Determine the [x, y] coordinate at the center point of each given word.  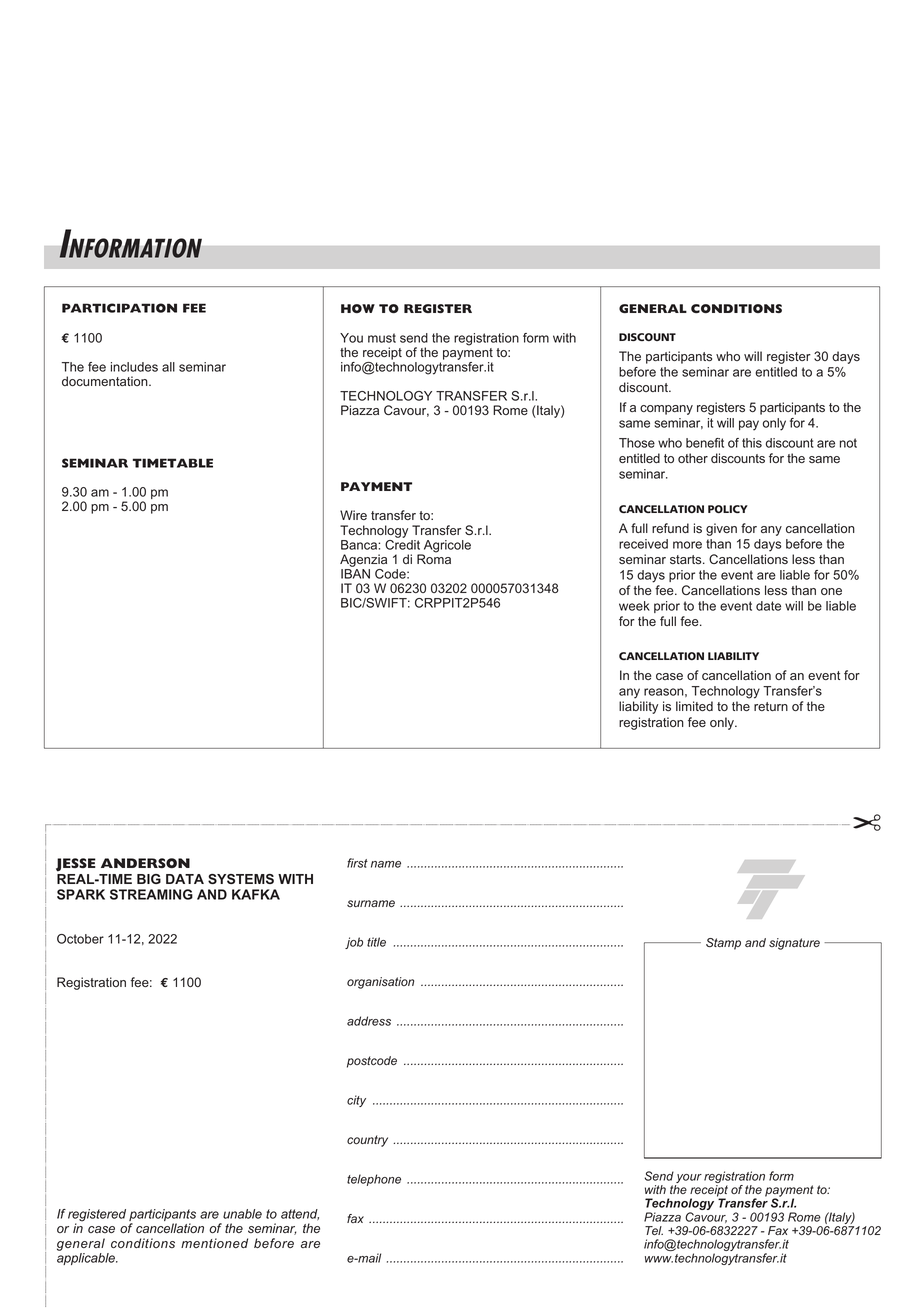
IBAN [355, 574]
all [168, 367]
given [721, 529]
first [357, 863]
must [382, 338]
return [771, 706]
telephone [374, 1180]
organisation [380, 983]
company [666, 410]
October [80, 939]
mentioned [214, 1243]
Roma [434, 558]
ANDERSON [145, 863]
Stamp [723, 944]
